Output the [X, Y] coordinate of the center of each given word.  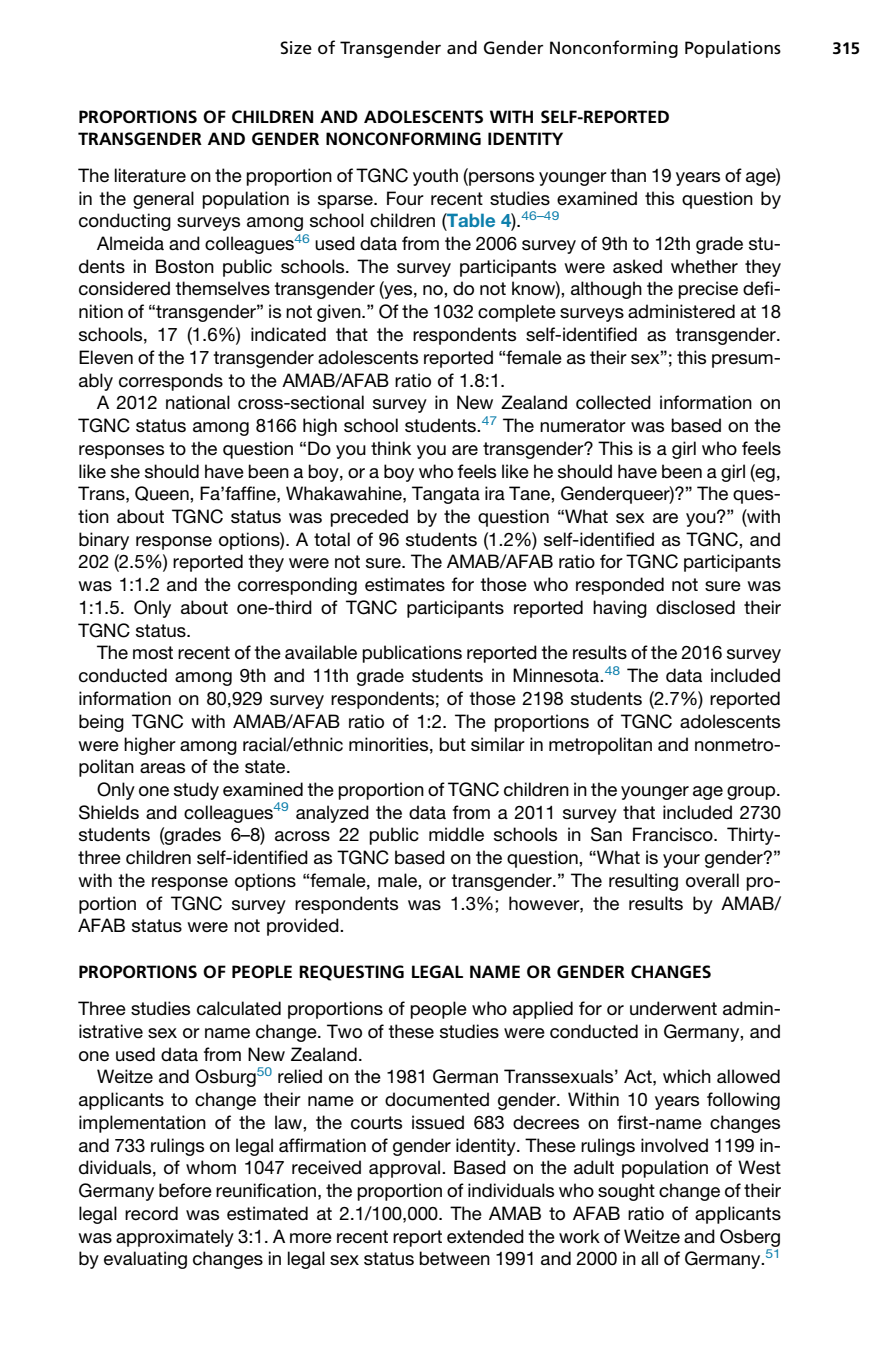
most [153, 653]
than [628, 175]
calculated [239, 1008]
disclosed [695, 607]
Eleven [106, 357]
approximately [175, 1238]
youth [435, 177]
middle [456, 834]
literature [150, 175]
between [454, 1258]
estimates [405, 584]
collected [613, 402]
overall [712, 880]
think [391, 448]
